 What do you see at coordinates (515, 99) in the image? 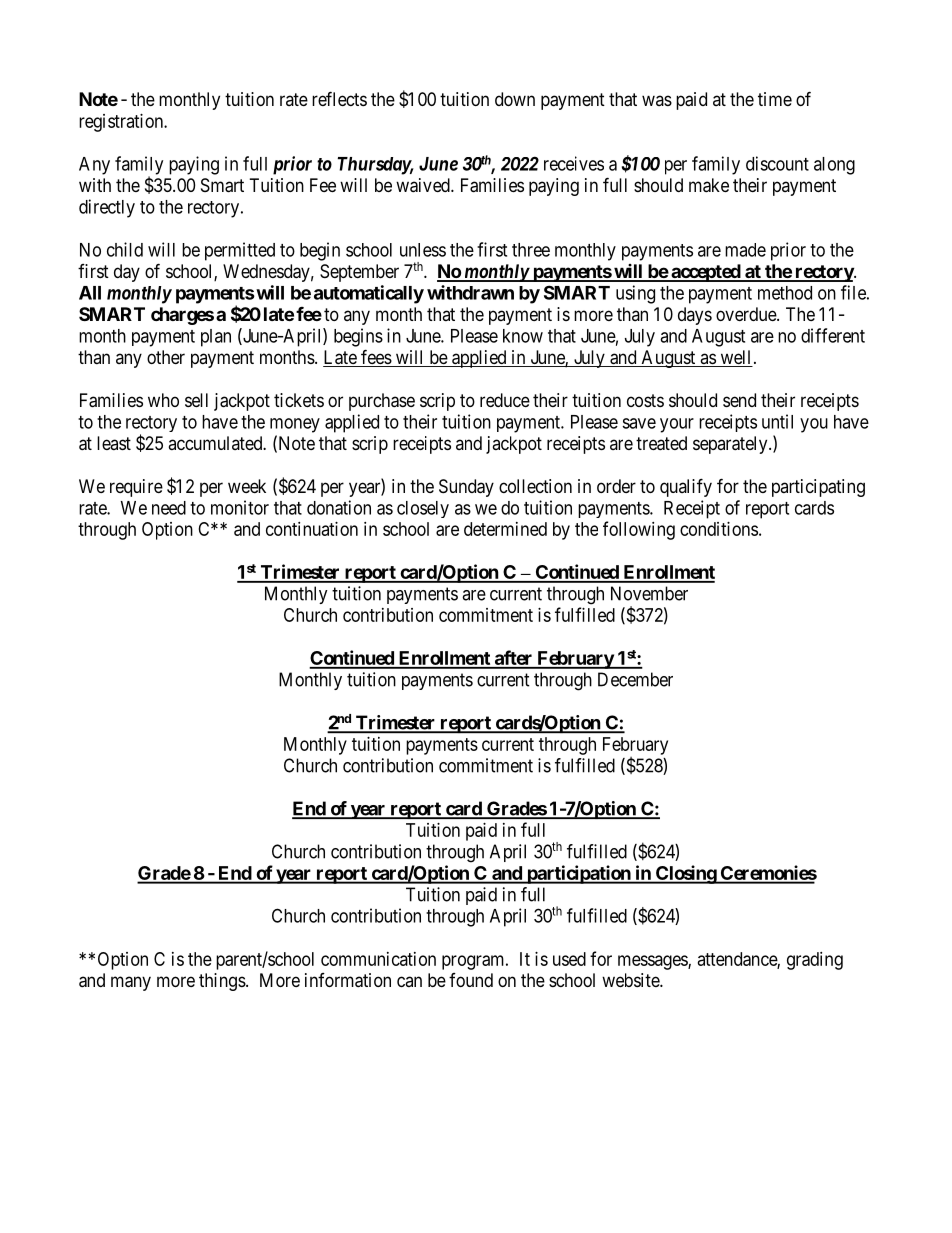
I see `down` at bounding box center [515, 99].
